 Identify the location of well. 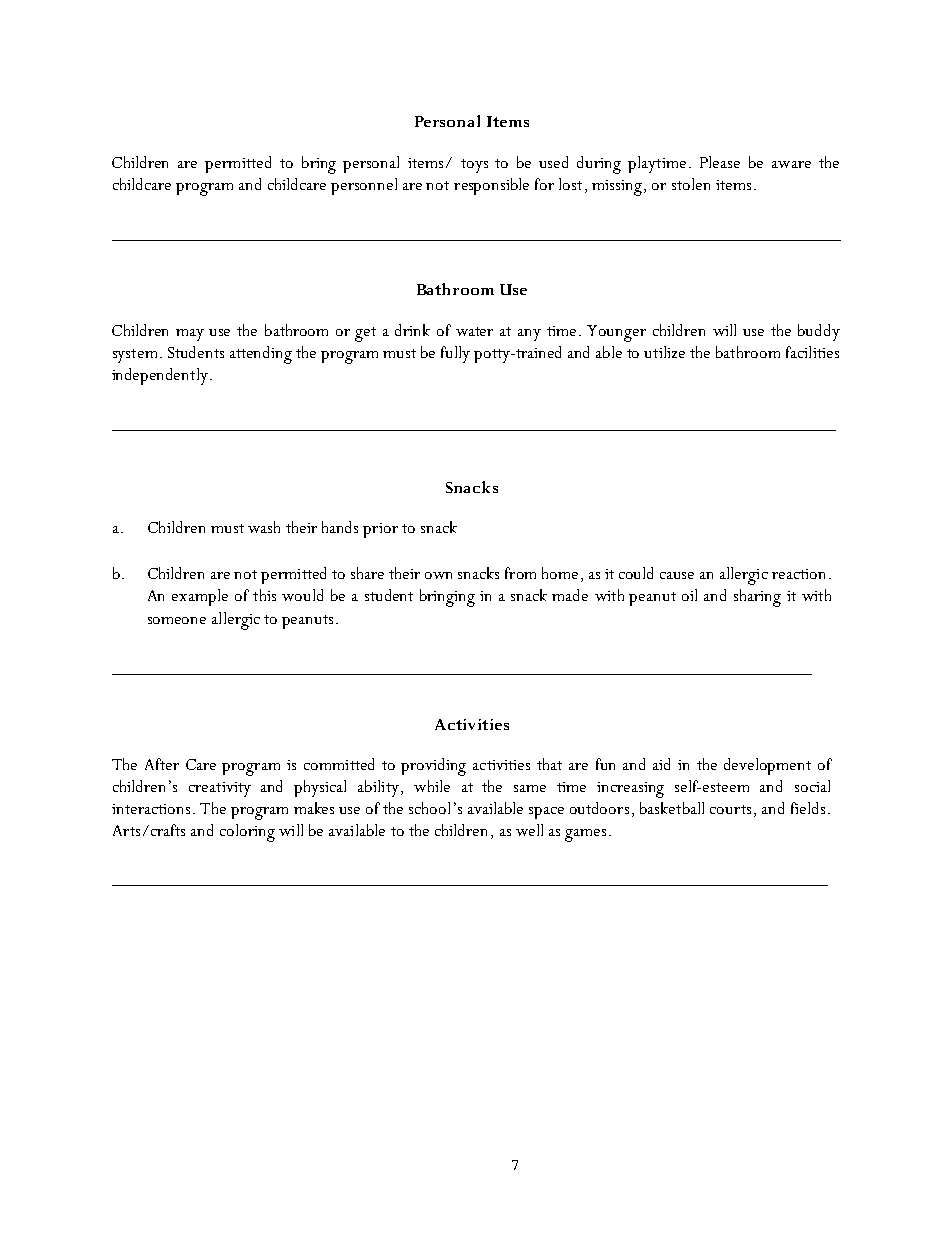
(529, 830).
